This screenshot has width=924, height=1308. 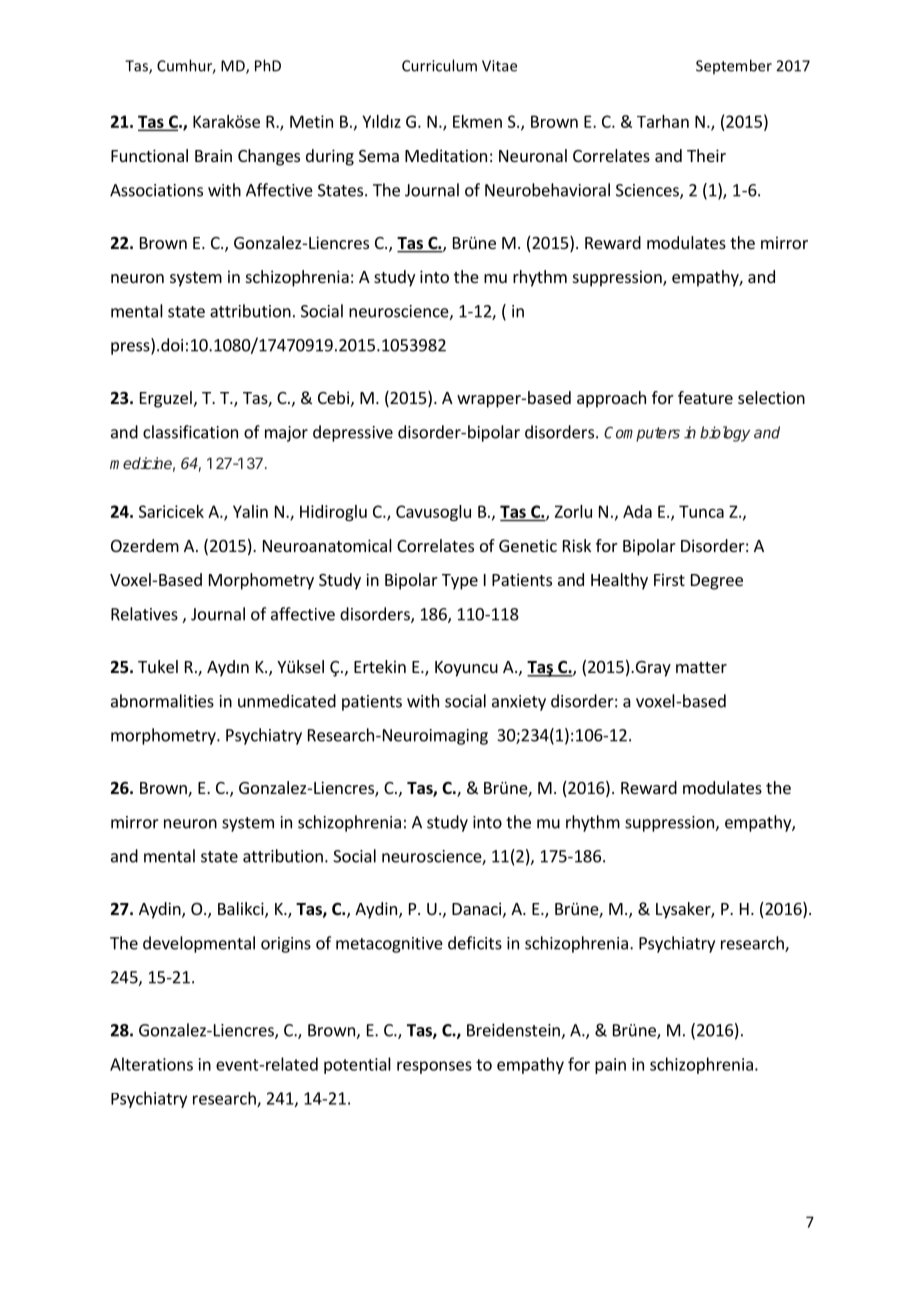 I want to click on responses, so click(x=434, y=1067).
